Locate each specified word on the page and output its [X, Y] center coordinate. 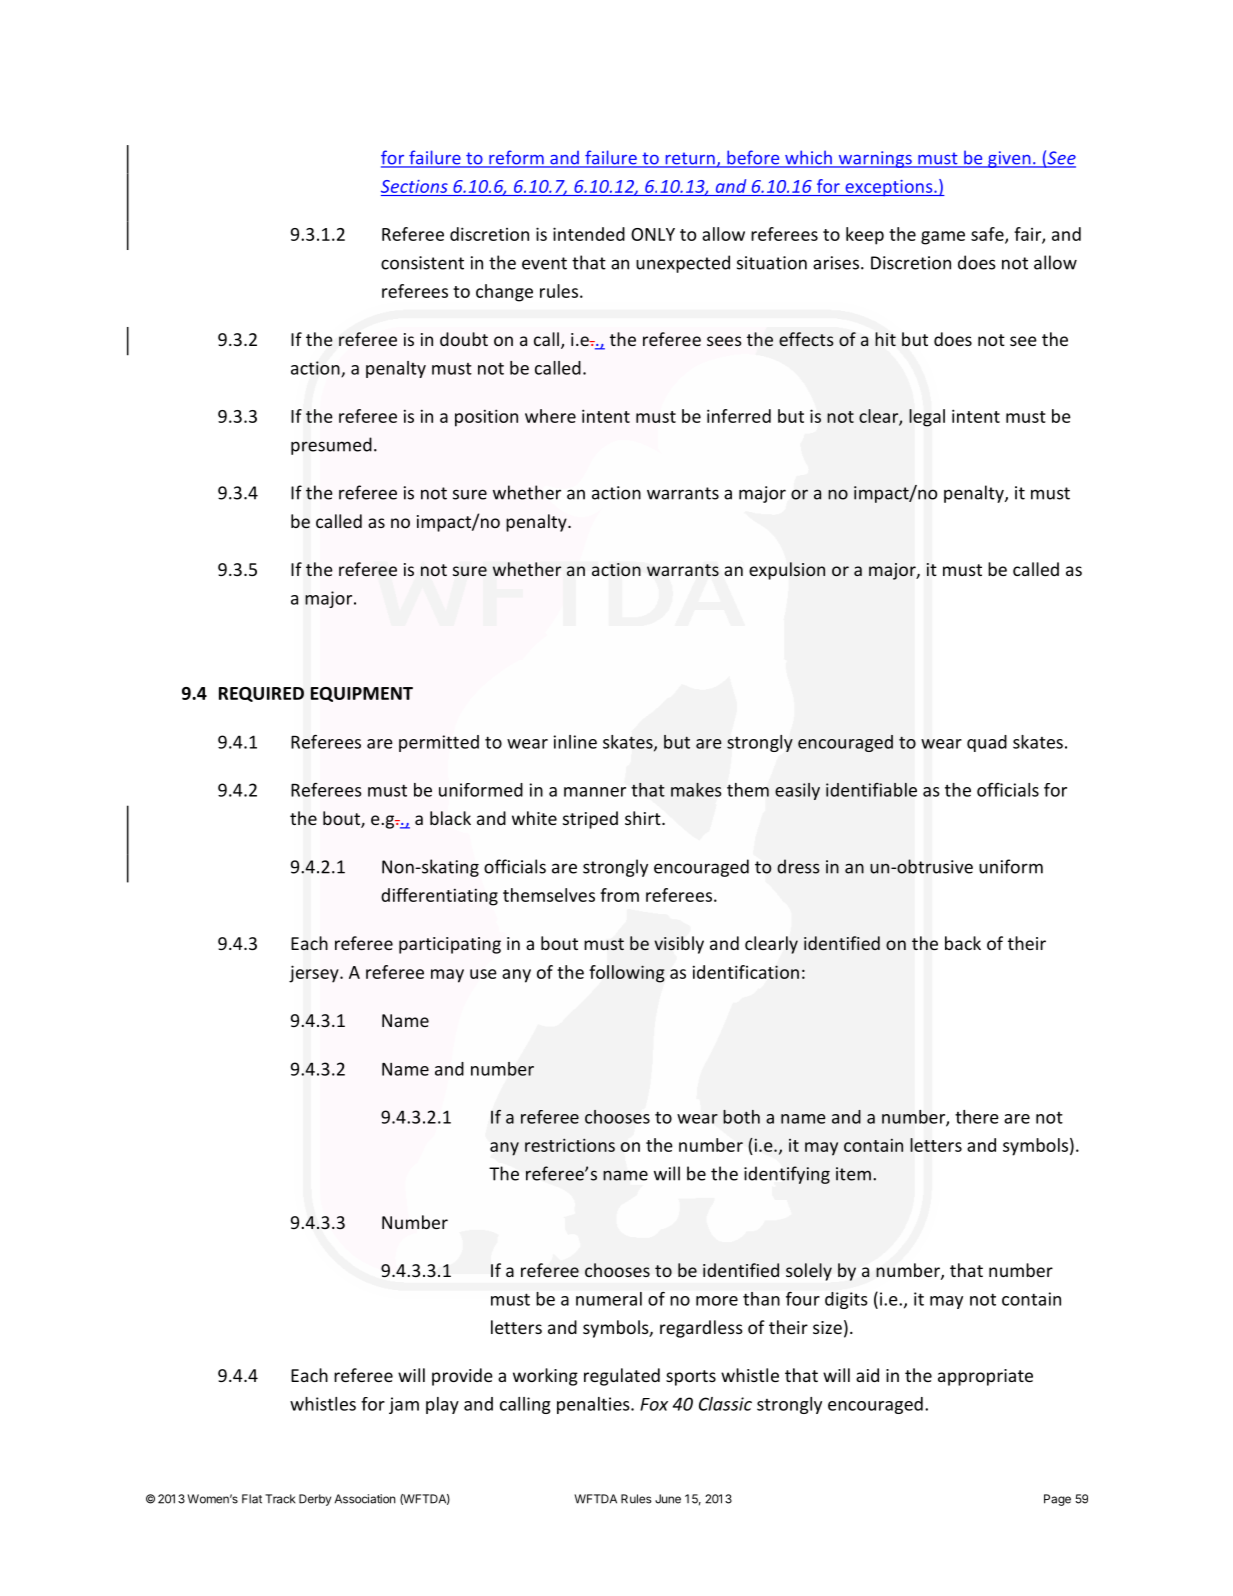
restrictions [570, 1145]
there [977, 1117]
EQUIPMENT [362, 694]
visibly [679, 945]
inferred [739, 416]
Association [365, 1499]
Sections [414, 186]
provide [462, 1377]
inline [575, 742]
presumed [331, 446]
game [943, 238]
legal [927, 418]
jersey [315, 974]
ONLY [653, 234]
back [963, 943]
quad [987, 743]
